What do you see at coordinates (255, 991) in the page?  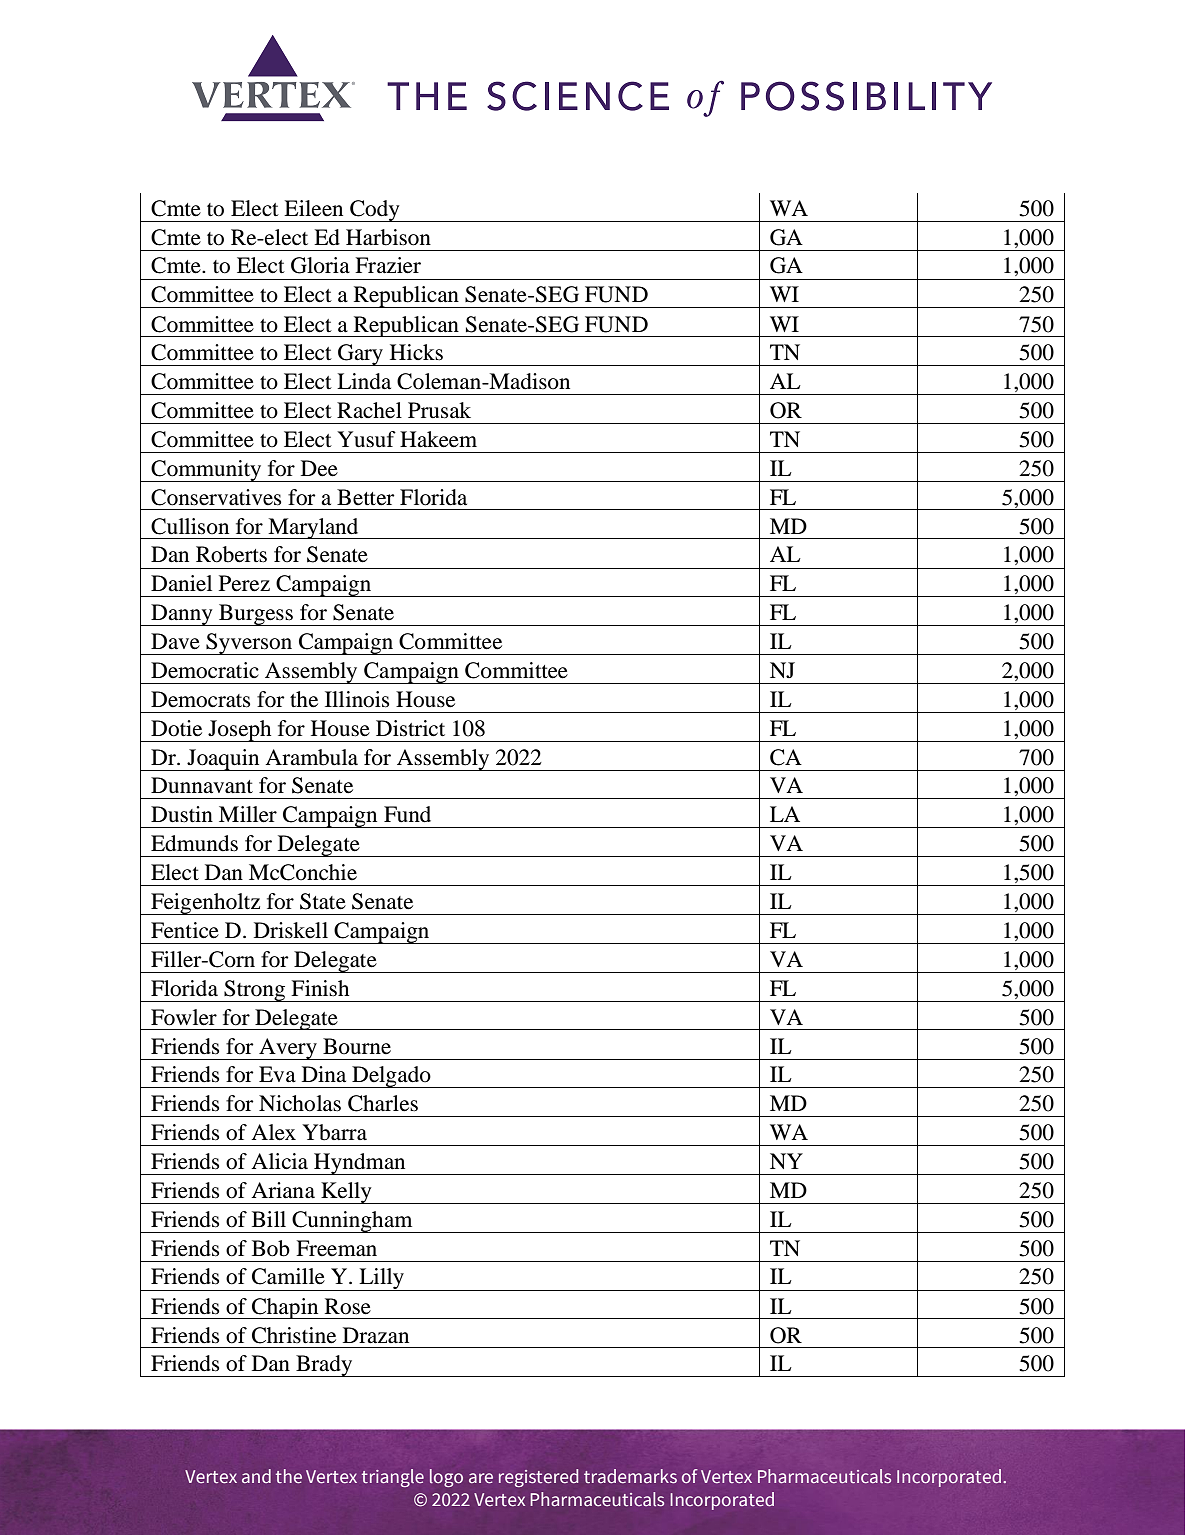 I see `Strong` at bounding box center [255, 991].
